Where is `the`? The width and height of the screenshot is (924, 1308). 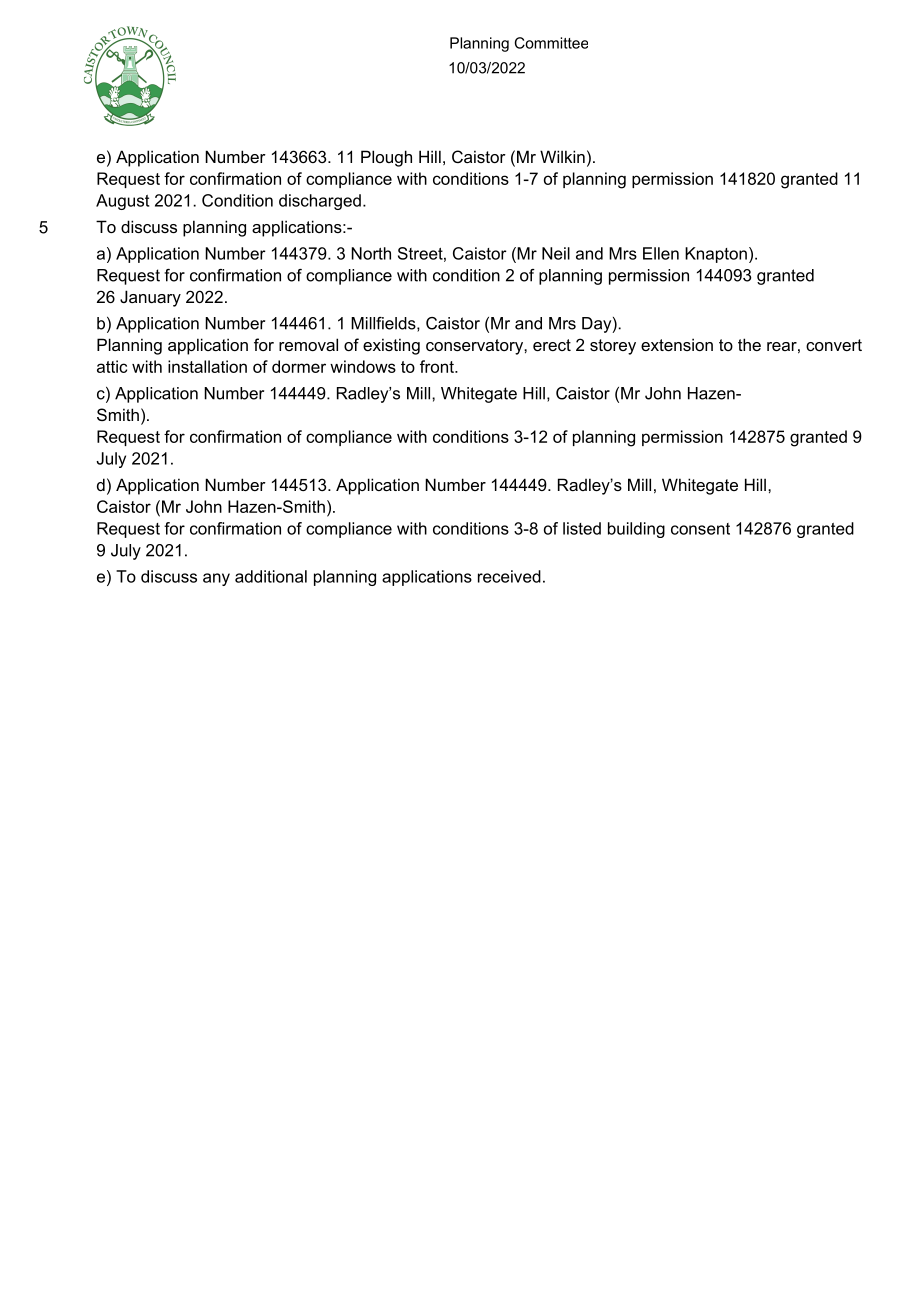 the is located at coordinates (749, 344).
